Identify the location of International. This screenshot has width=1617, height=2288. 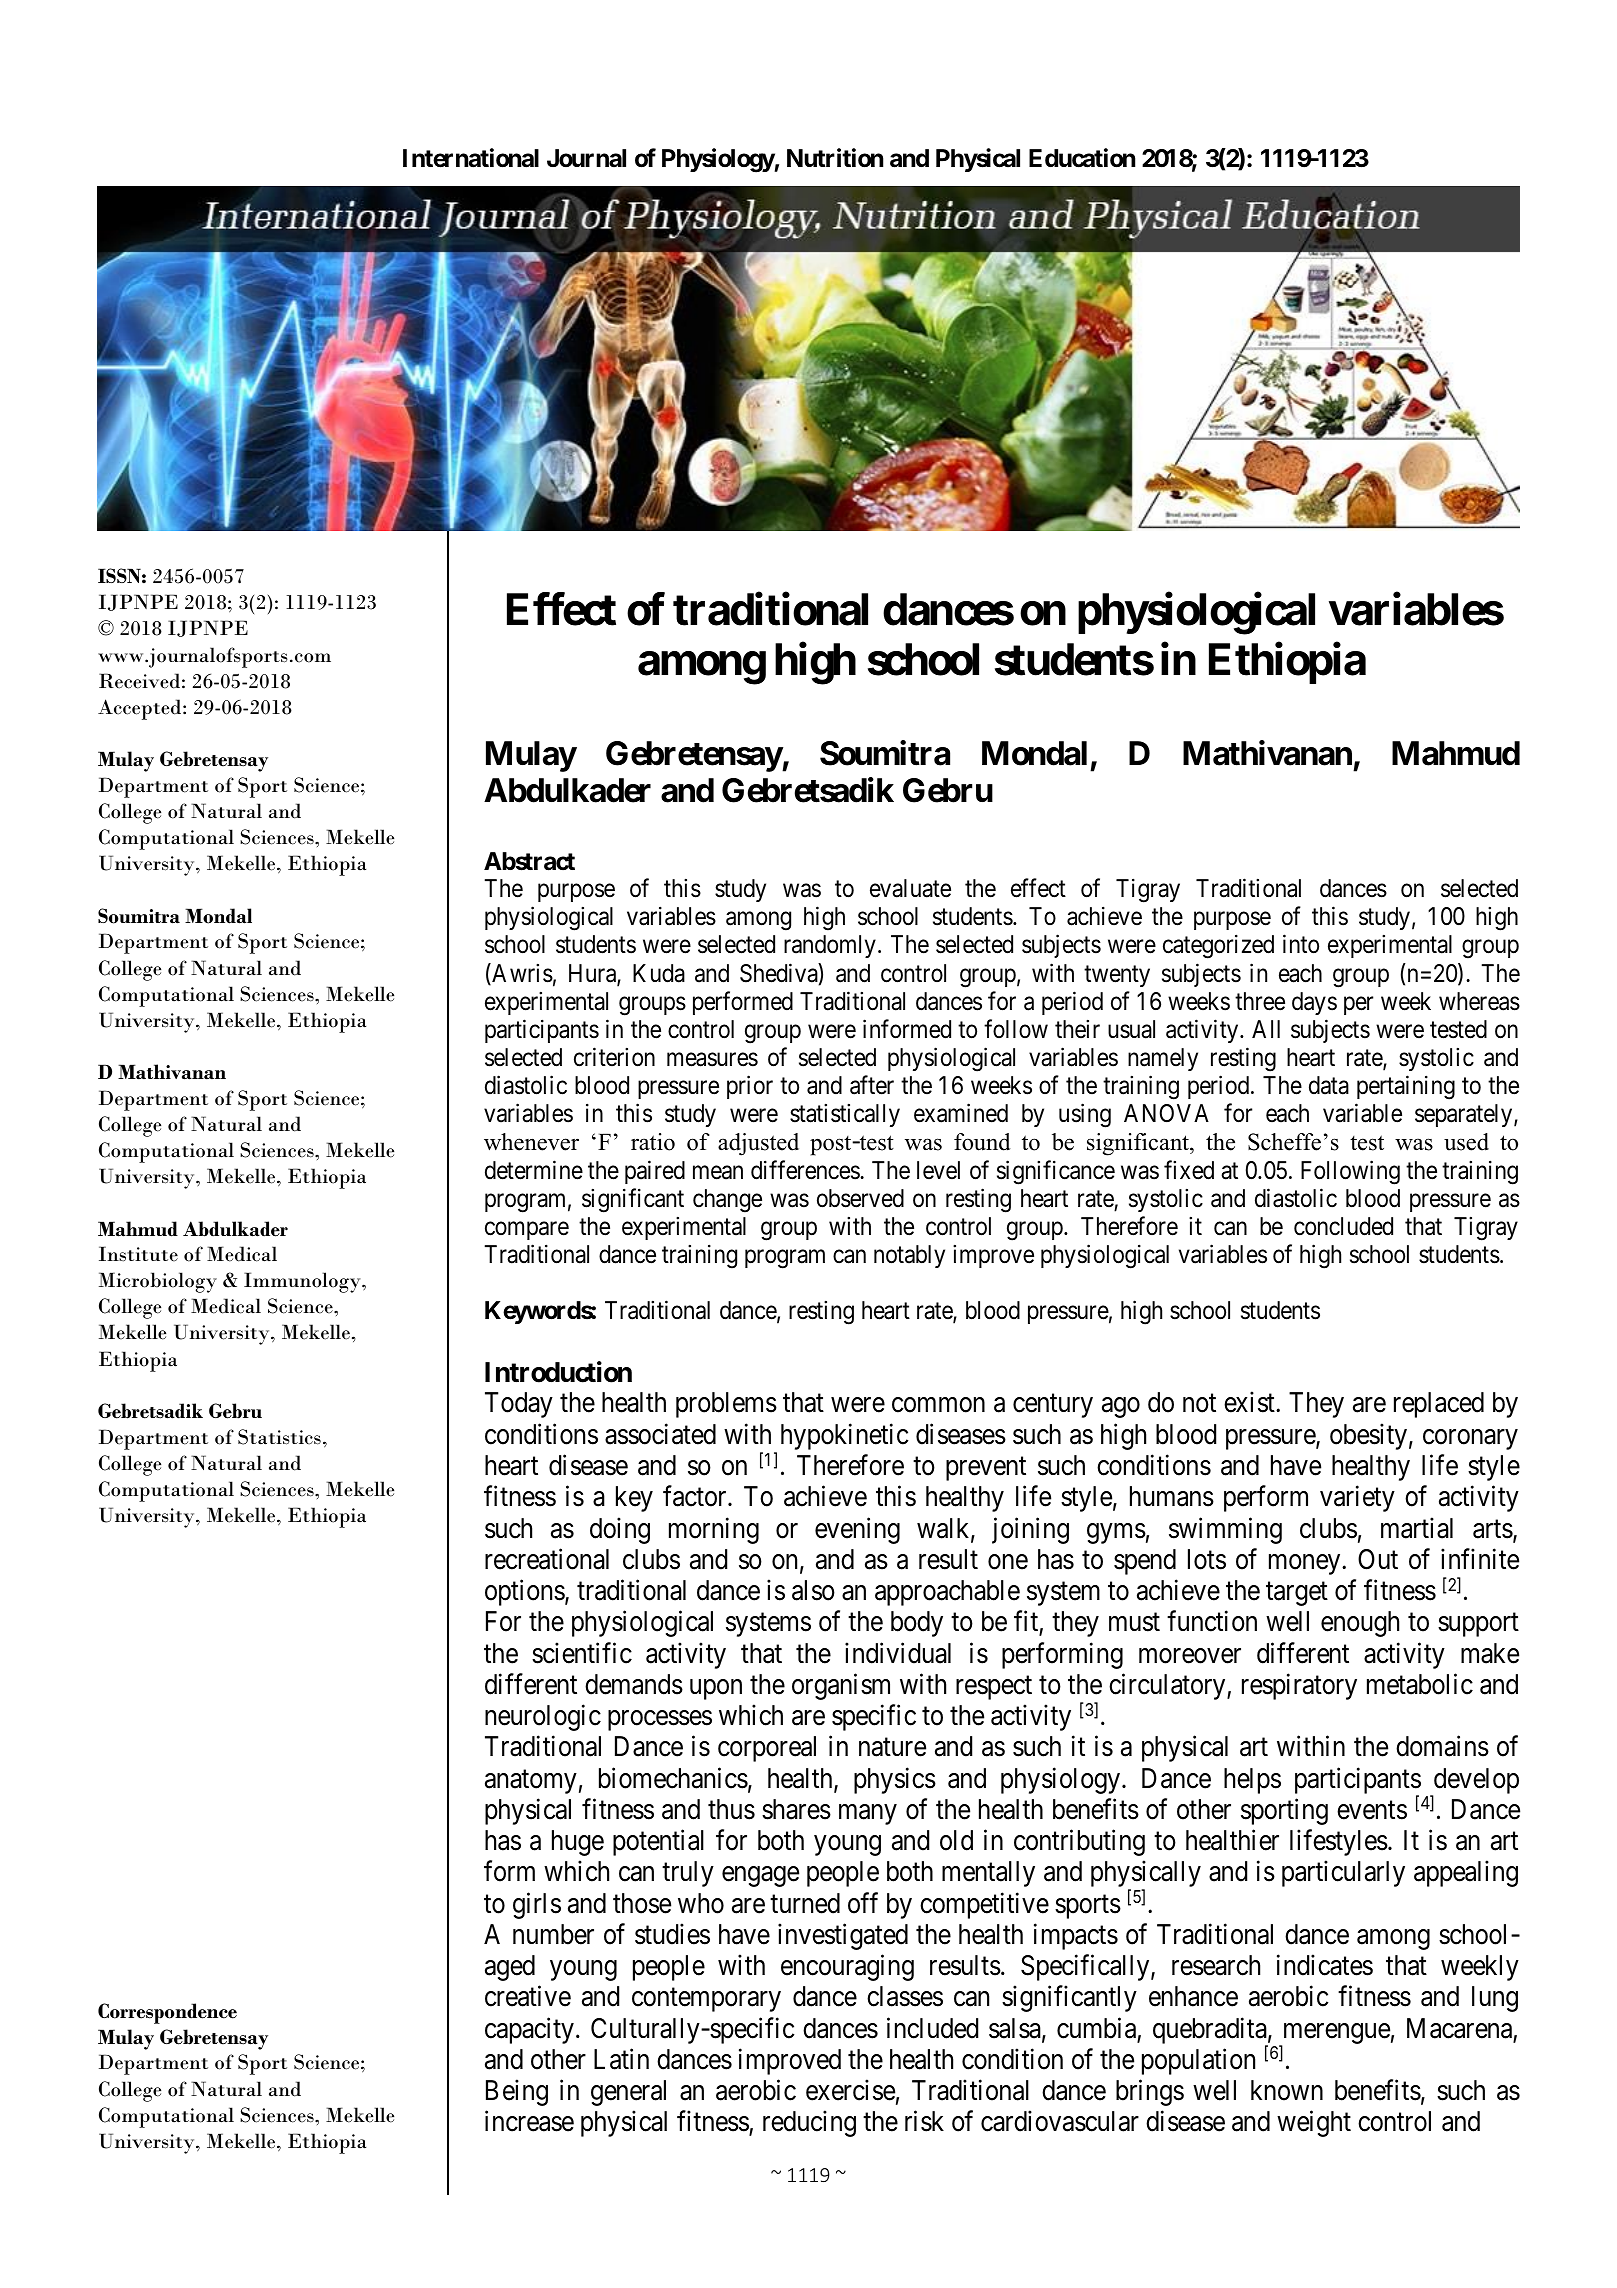
(471, 158).
